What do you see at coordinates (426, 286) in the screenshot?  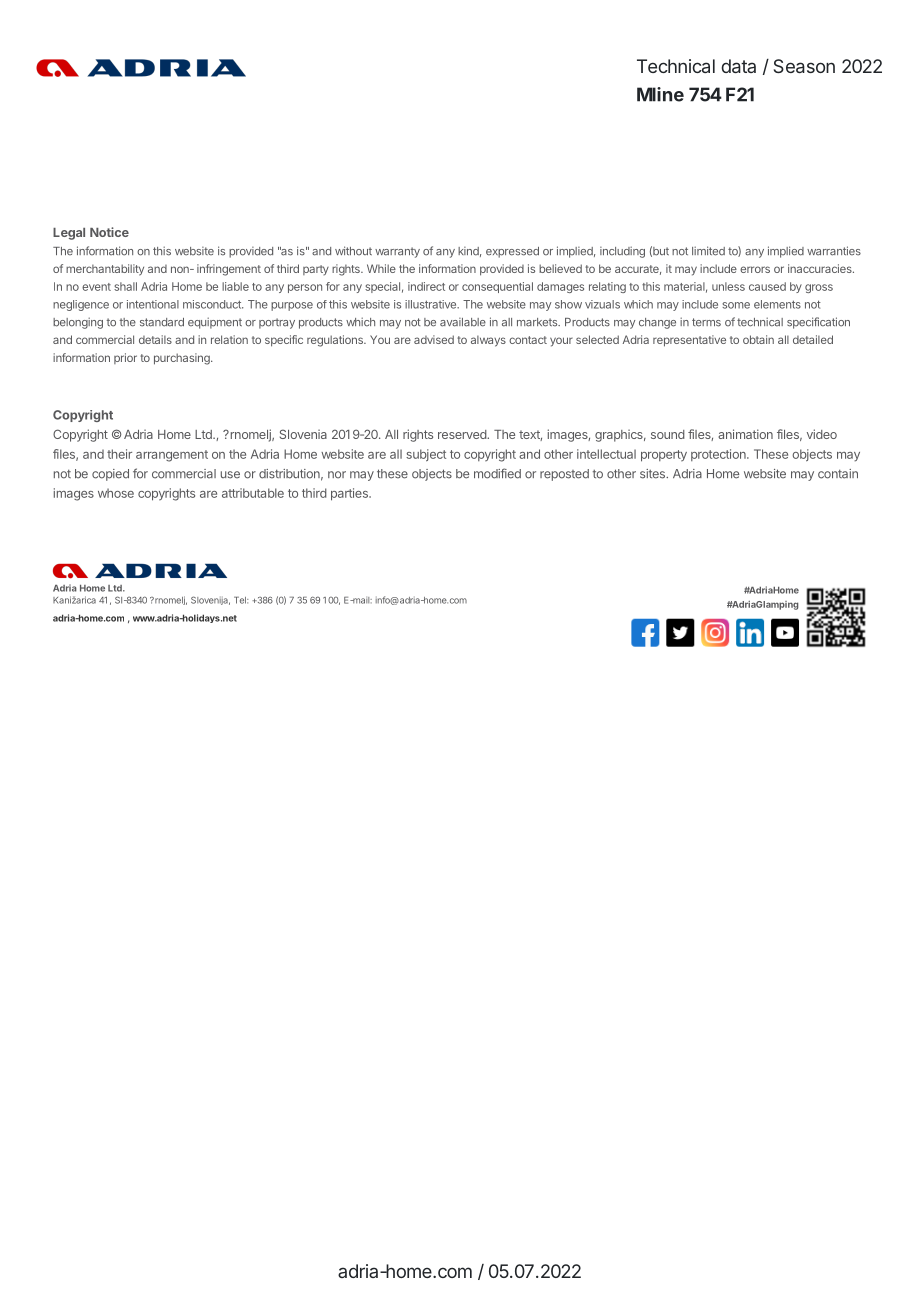 I see `indirect` at bounding box center [426, 286].
